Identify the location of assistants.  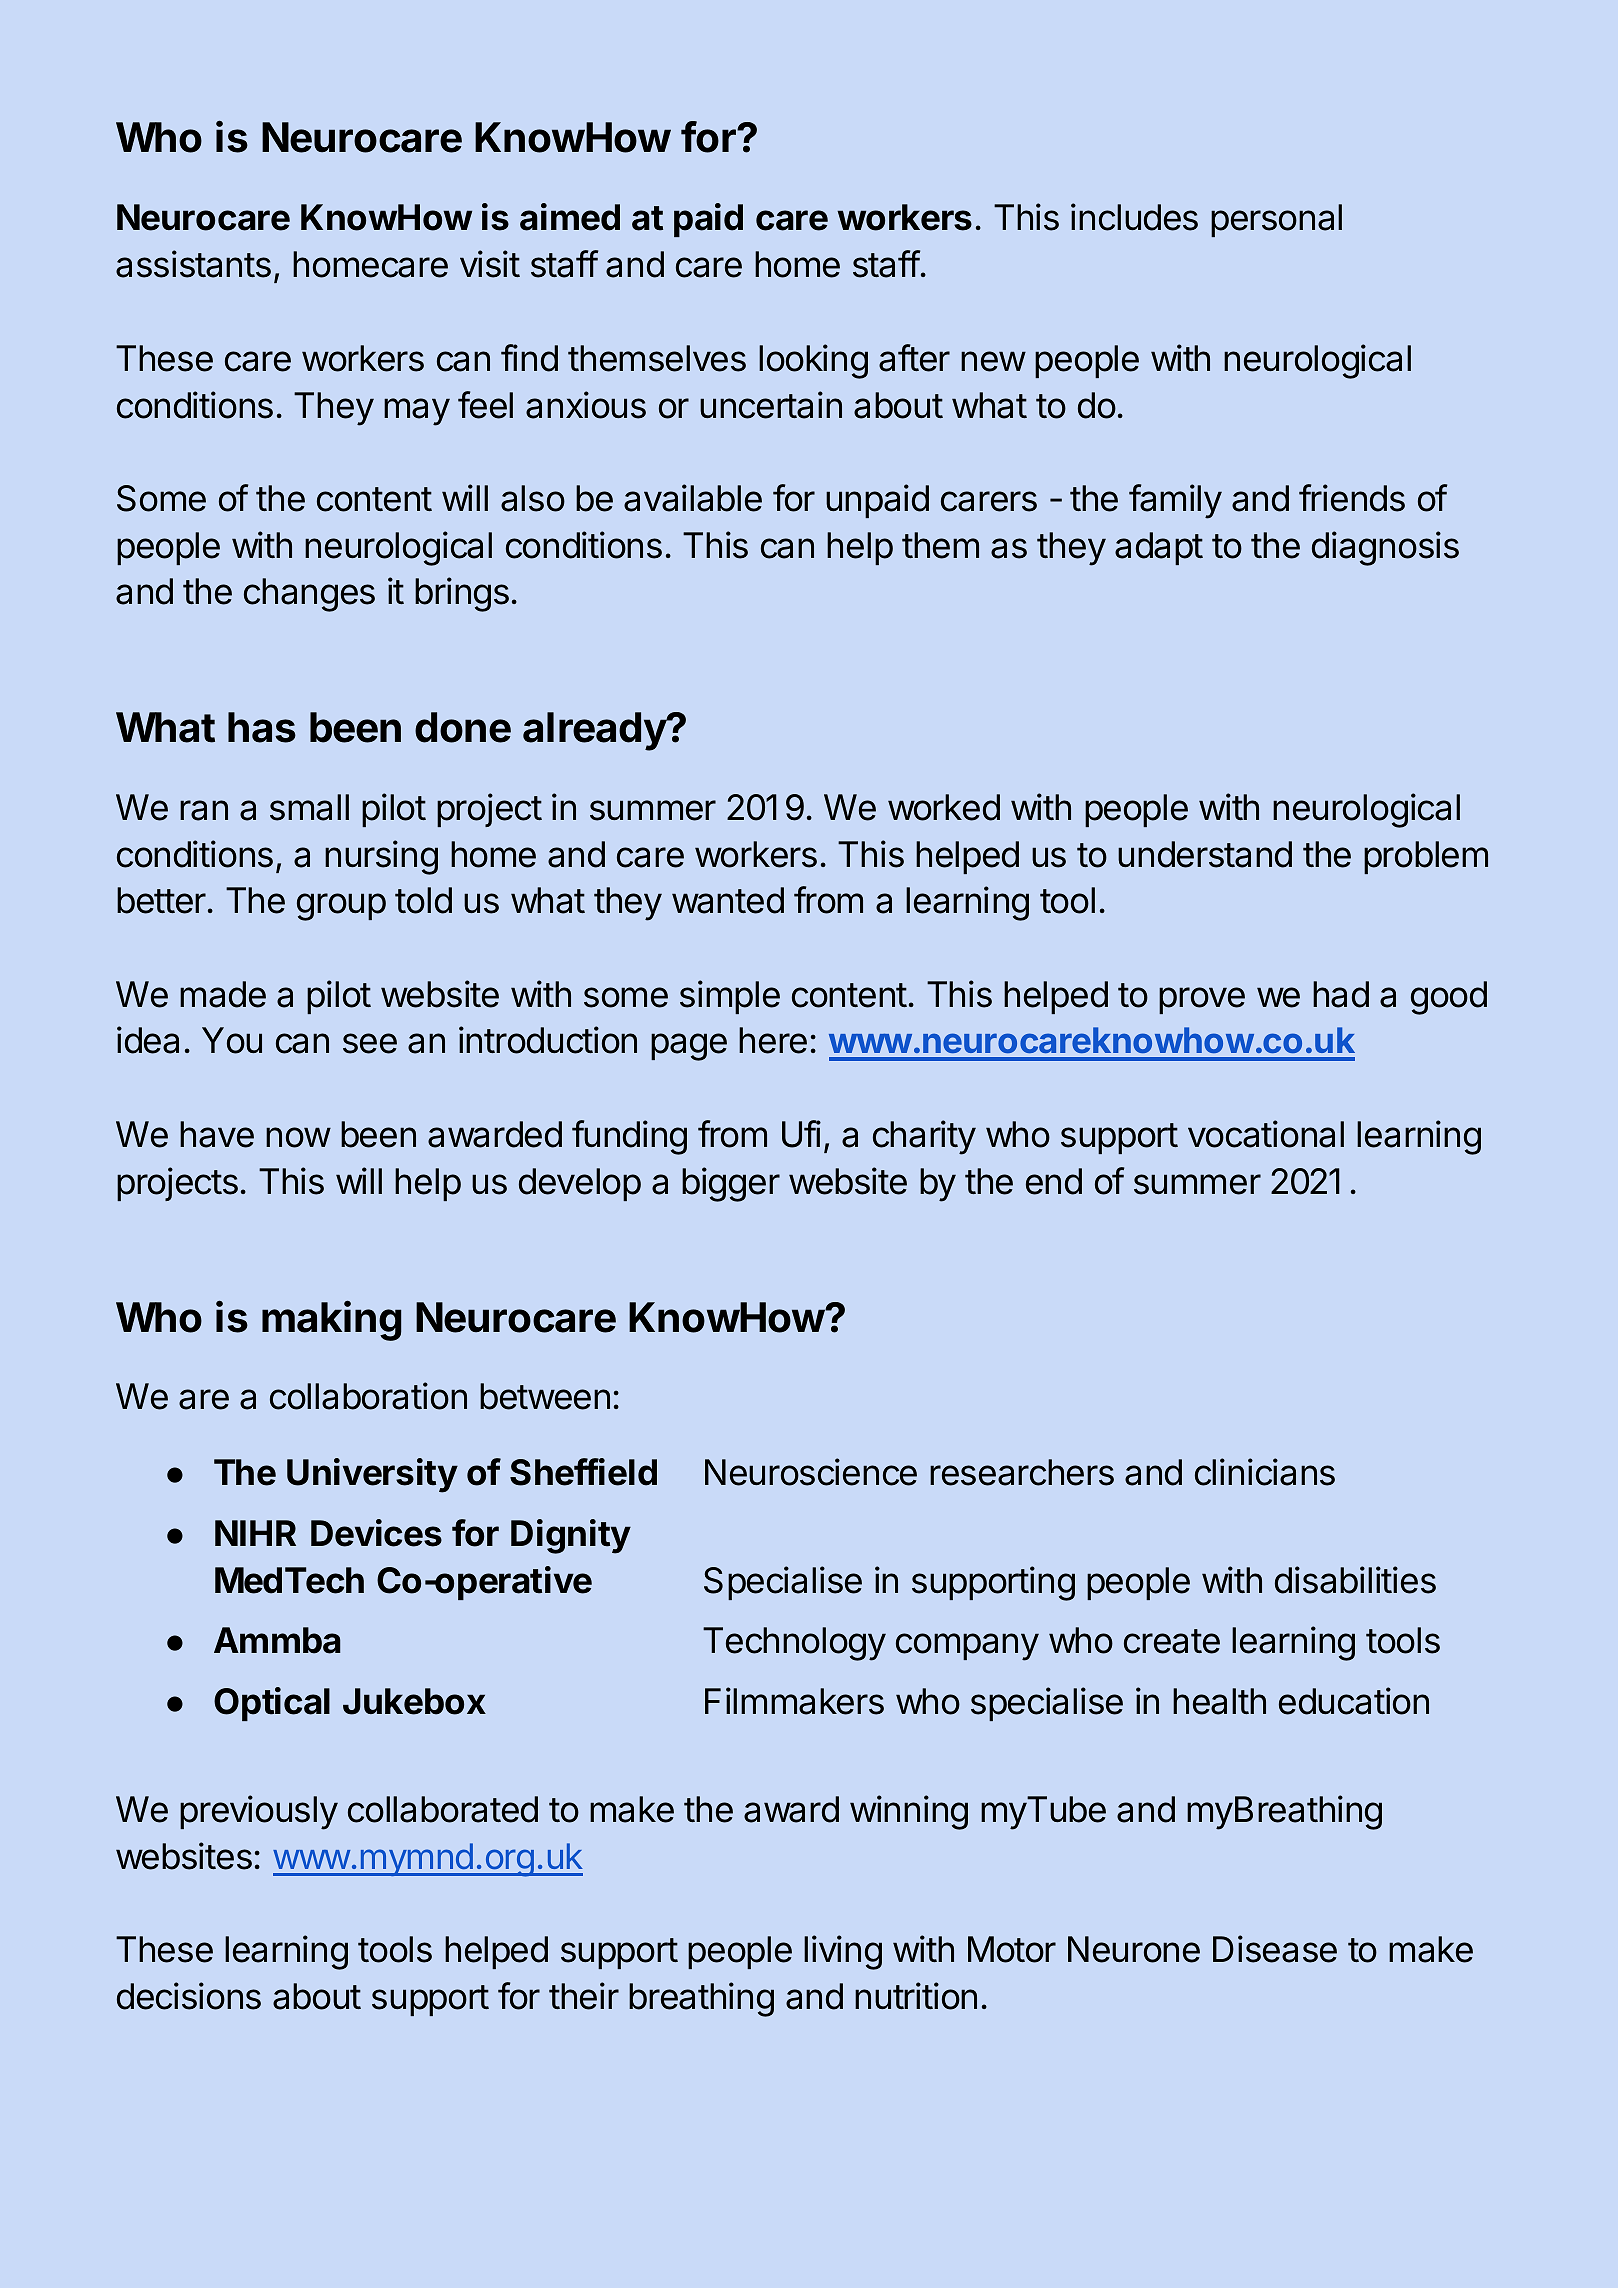
(193, 264).
